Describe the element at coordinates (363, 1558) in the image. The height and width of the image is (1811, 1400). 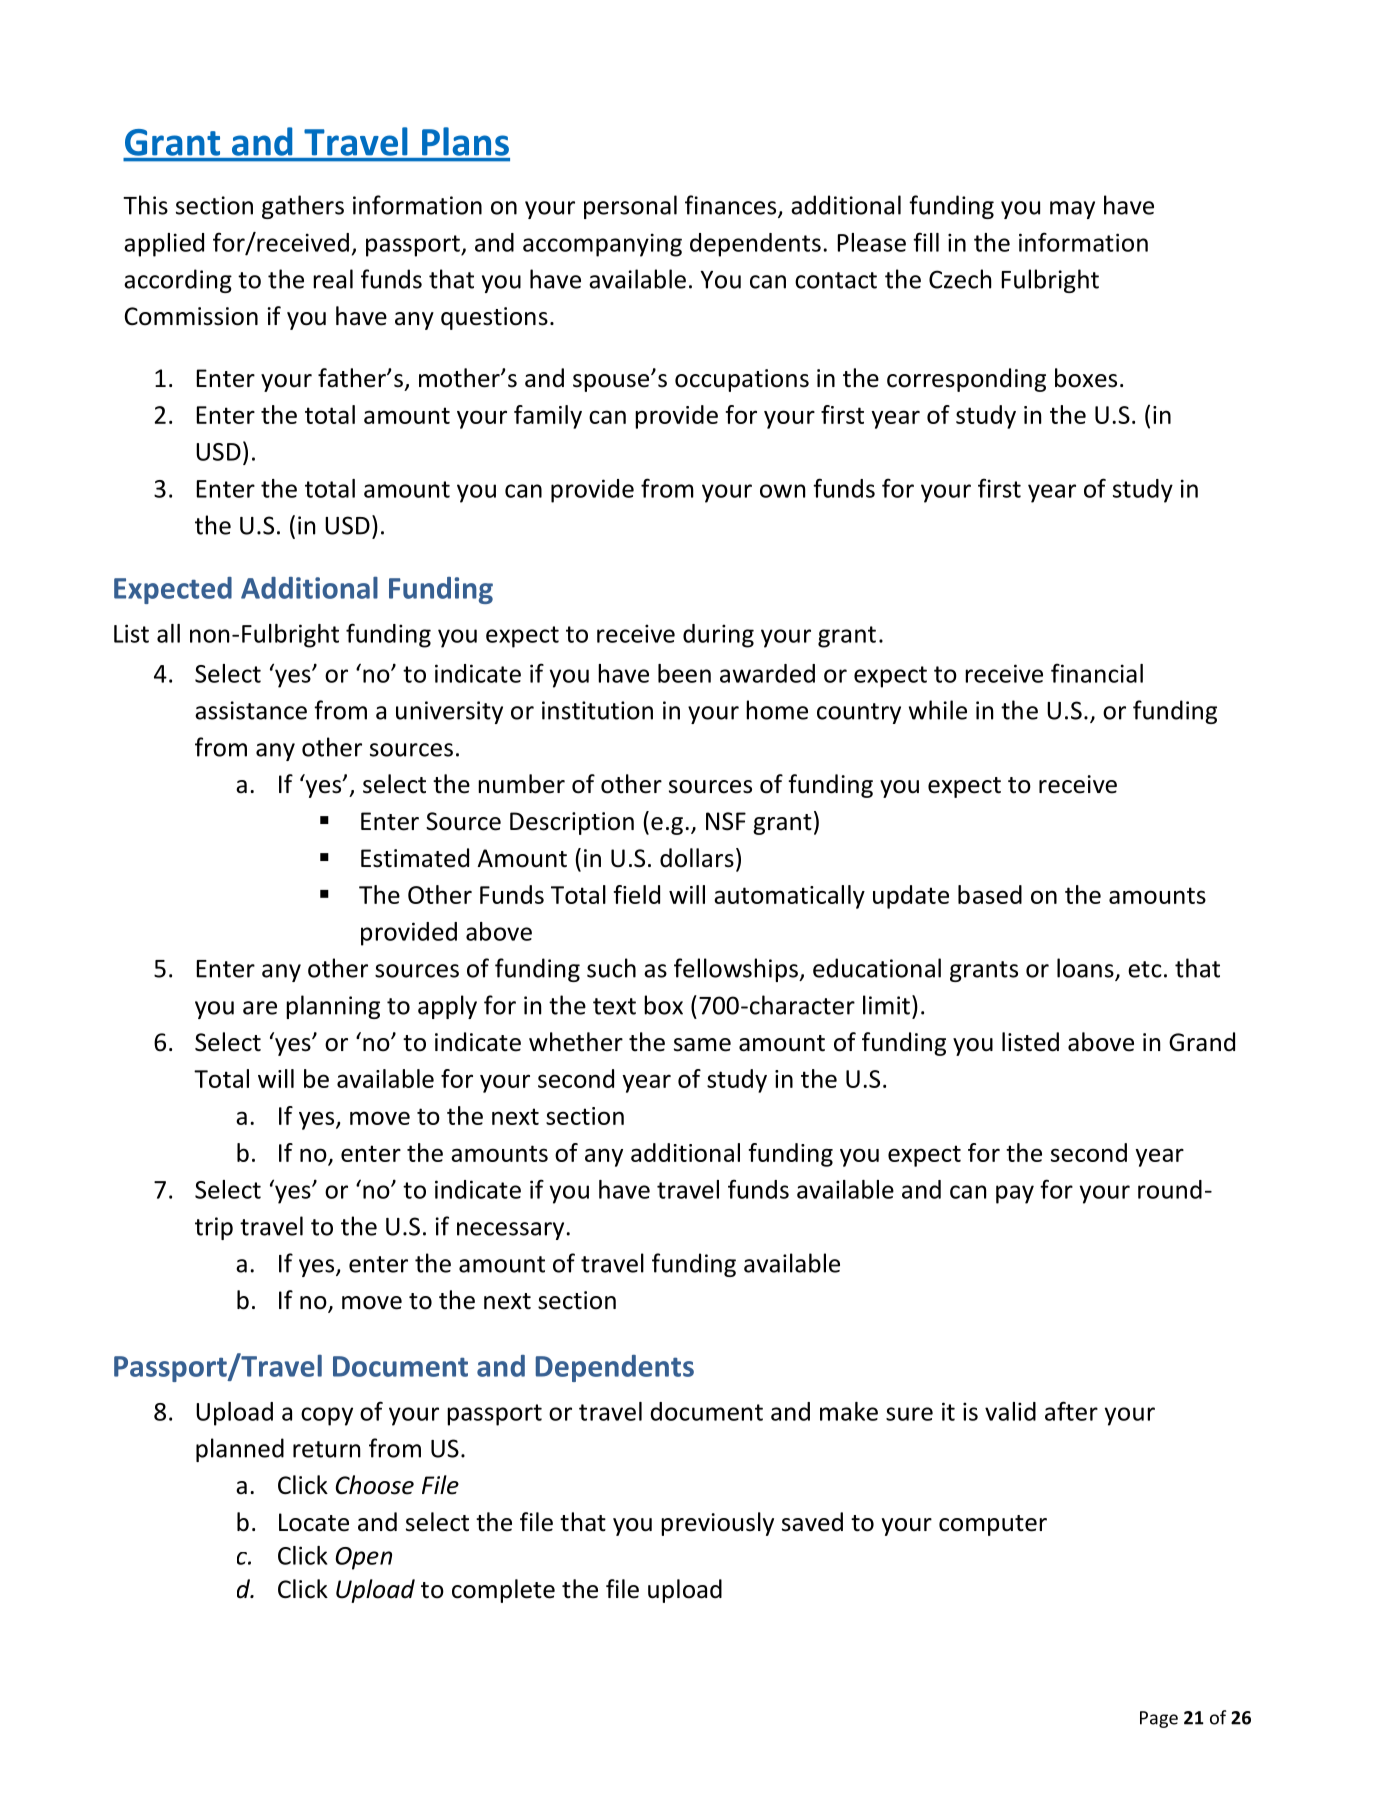
I see `Open` at that location.
